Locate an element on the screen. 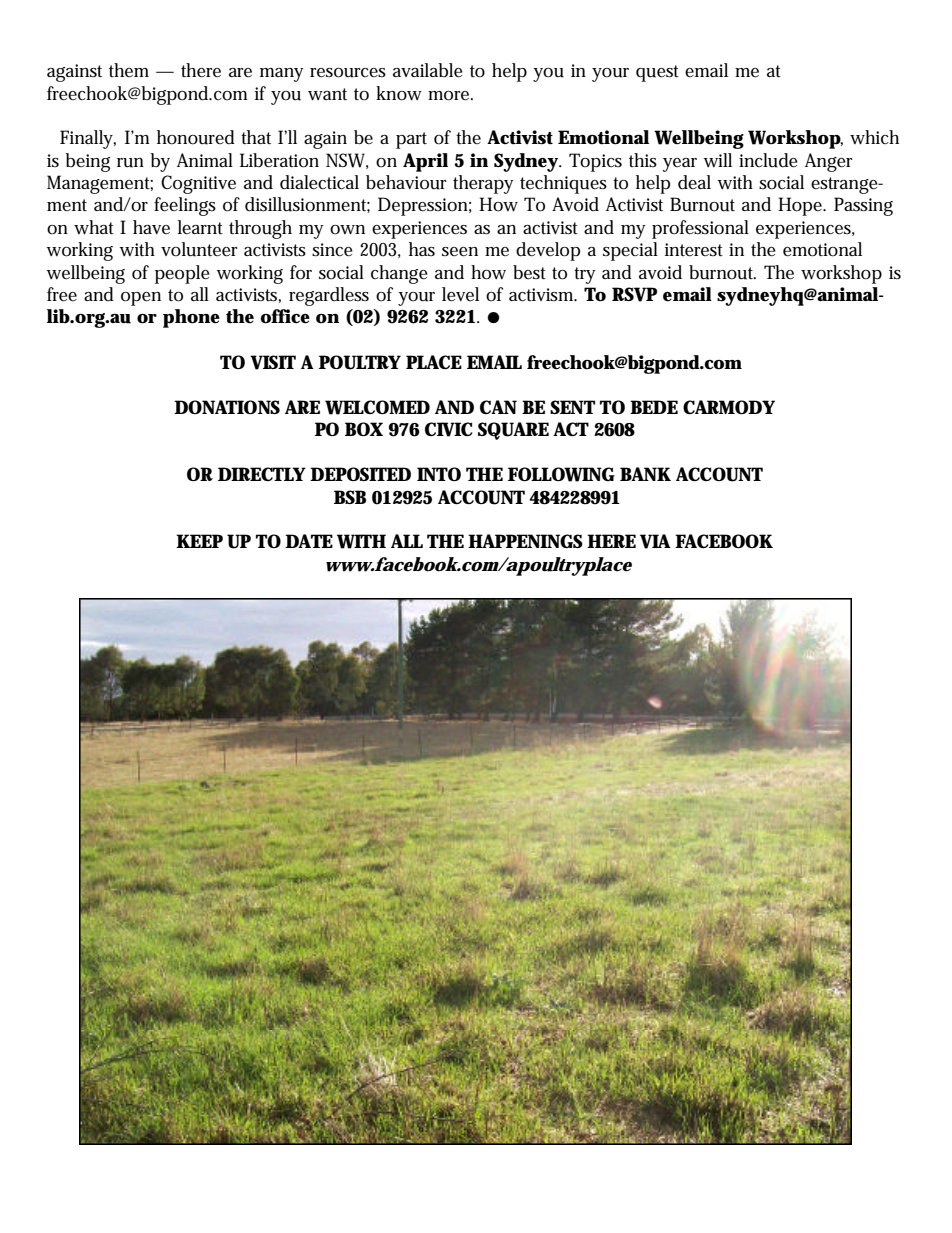 The image size is (952, 1233). there is located at coordinates (201, 70).
